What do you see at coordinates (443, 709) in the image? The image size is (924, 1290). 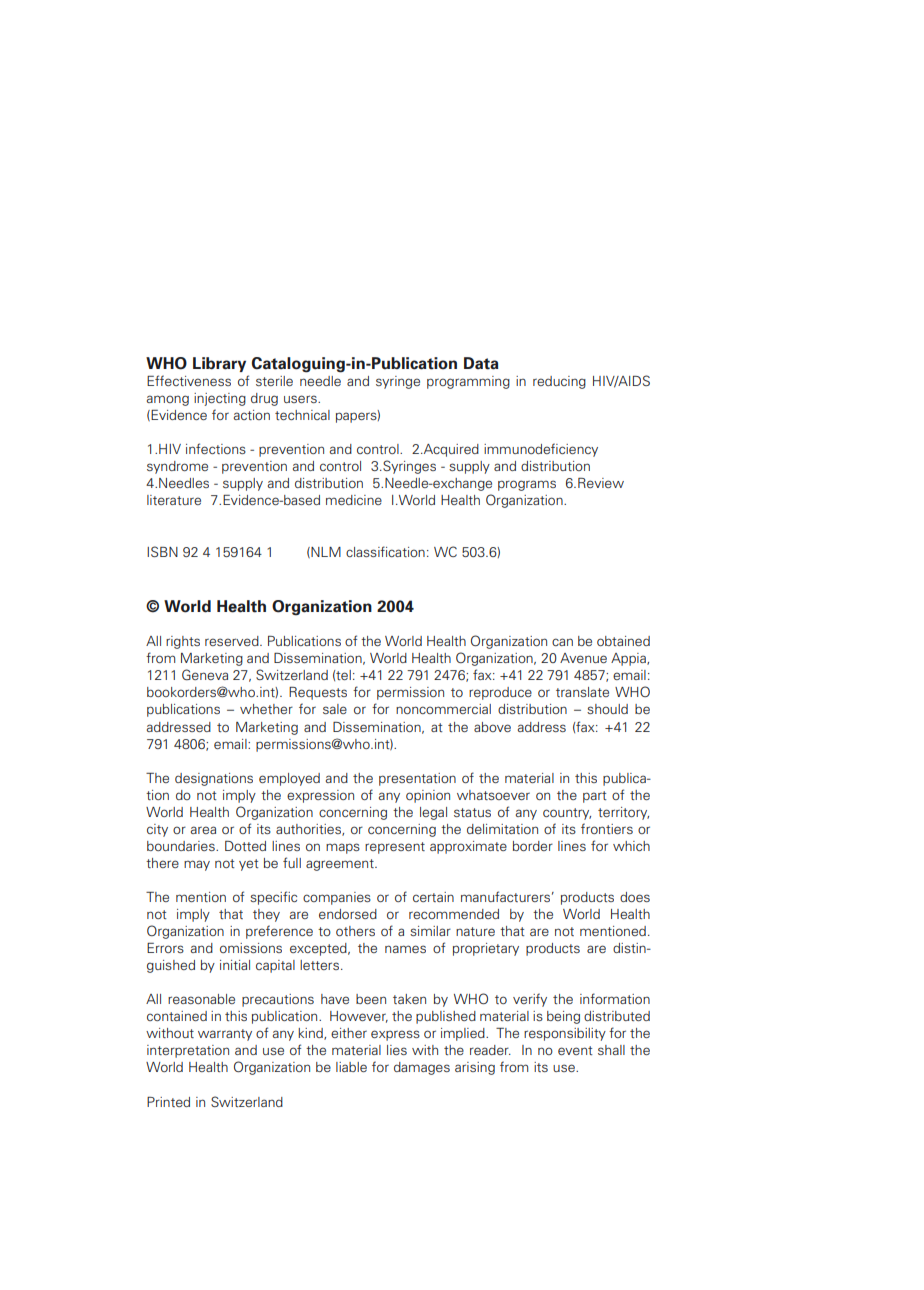 I see `noncommercial` at bounding box center [443, 709].
